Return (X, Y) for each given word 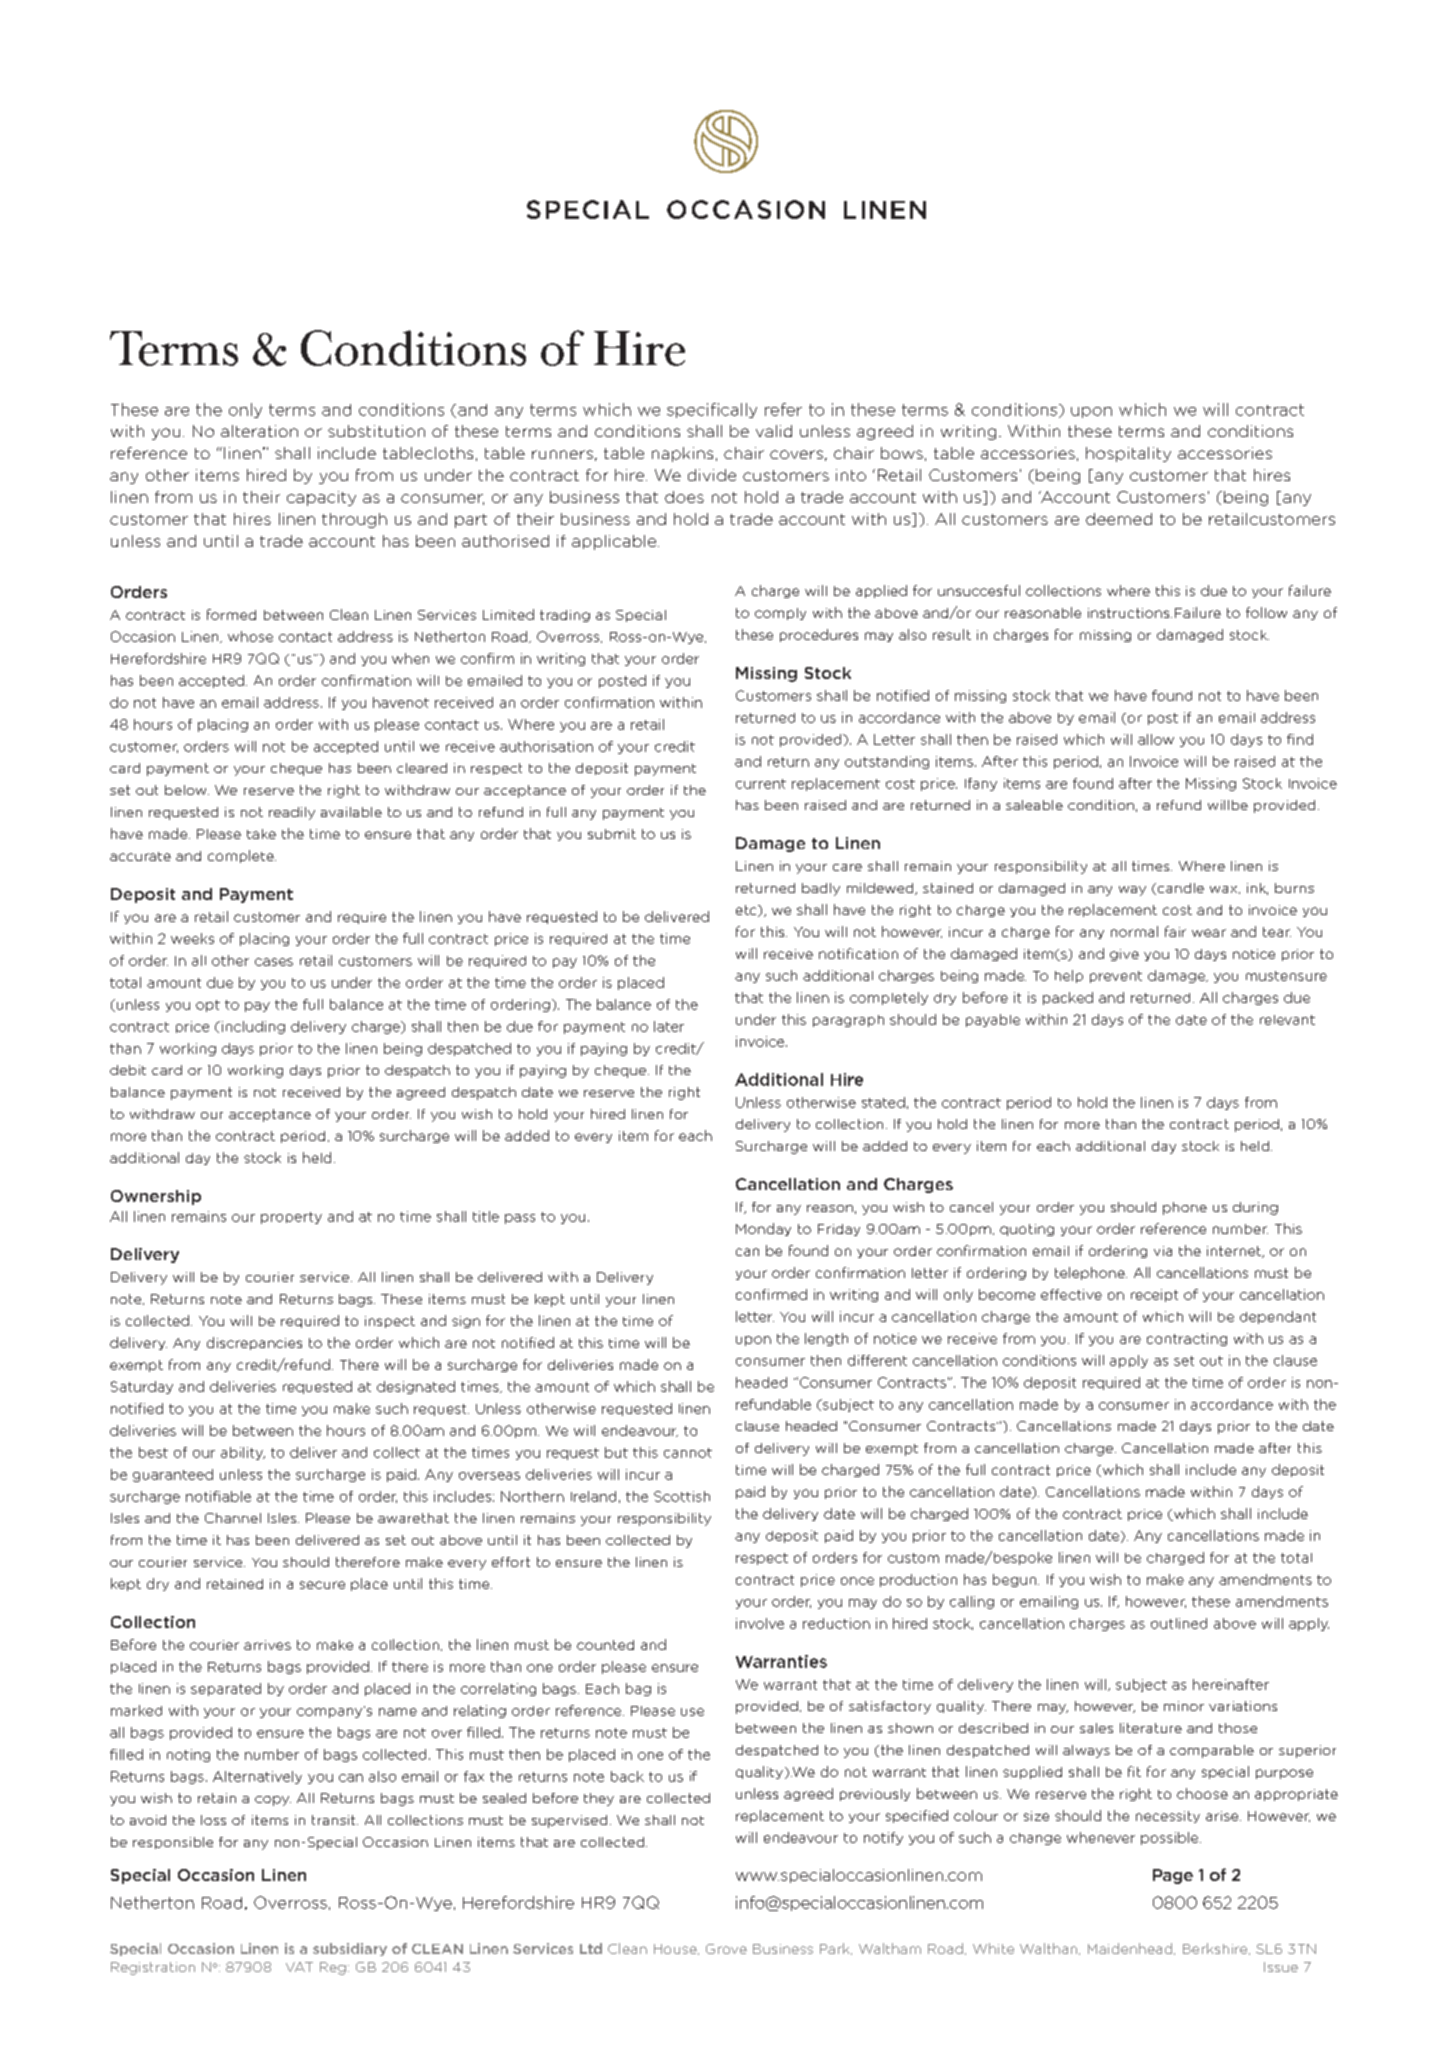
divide (712, 475)
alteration (259, 431)
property (291, 1218)
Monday (763, 1229)
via (1163, 1251)
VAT (299, 1967)
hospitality (1128, 454)
